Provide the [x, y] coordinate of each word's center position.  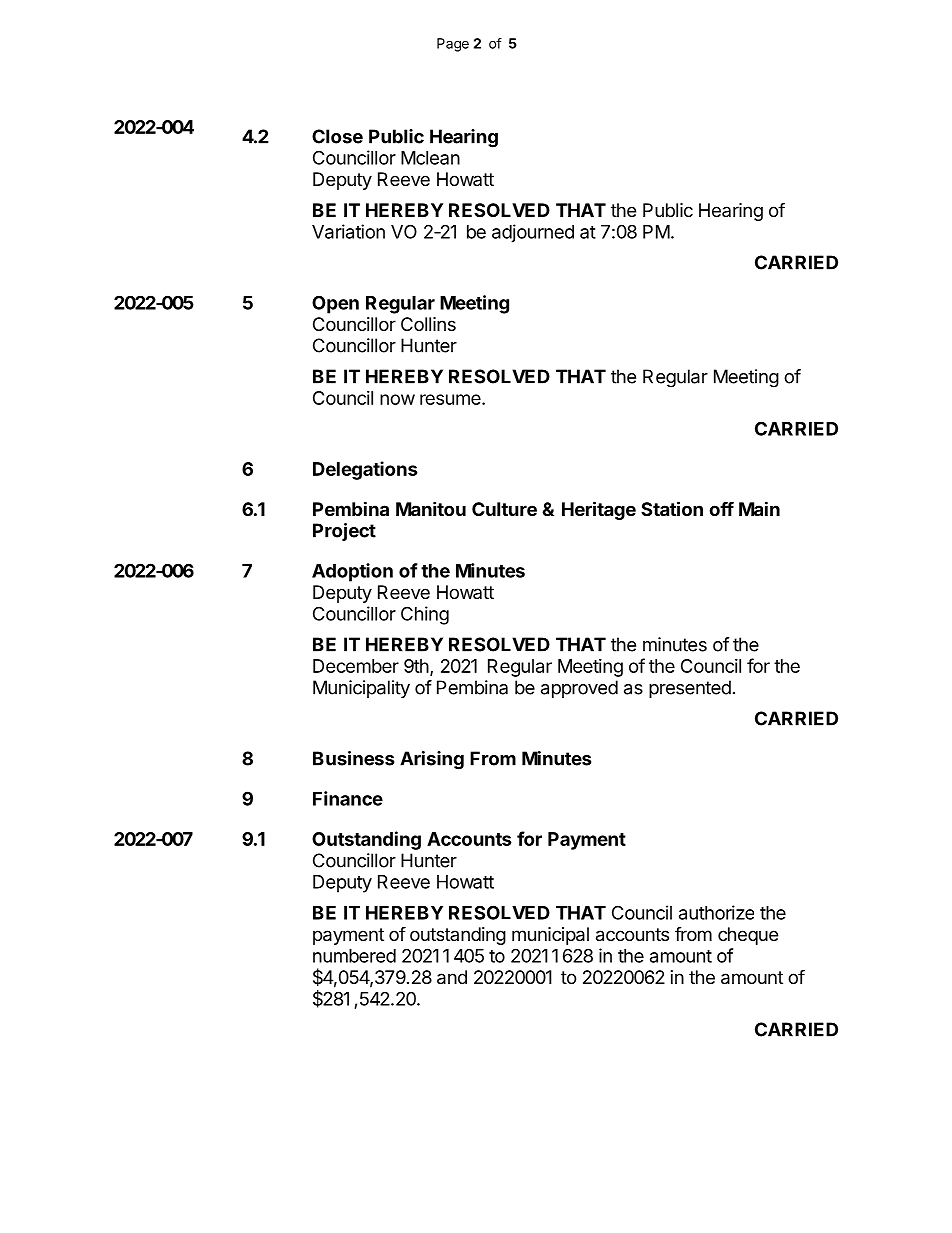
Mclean [430, 158]
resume [451, 399]
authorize [716, 912]
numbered [354, 956]
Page [453, 45]
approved [579, 689]
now [397, 399]
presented [690, 689]
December [356, 666]
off [721, 509]
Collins [428, 324]
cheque [748, 936]
